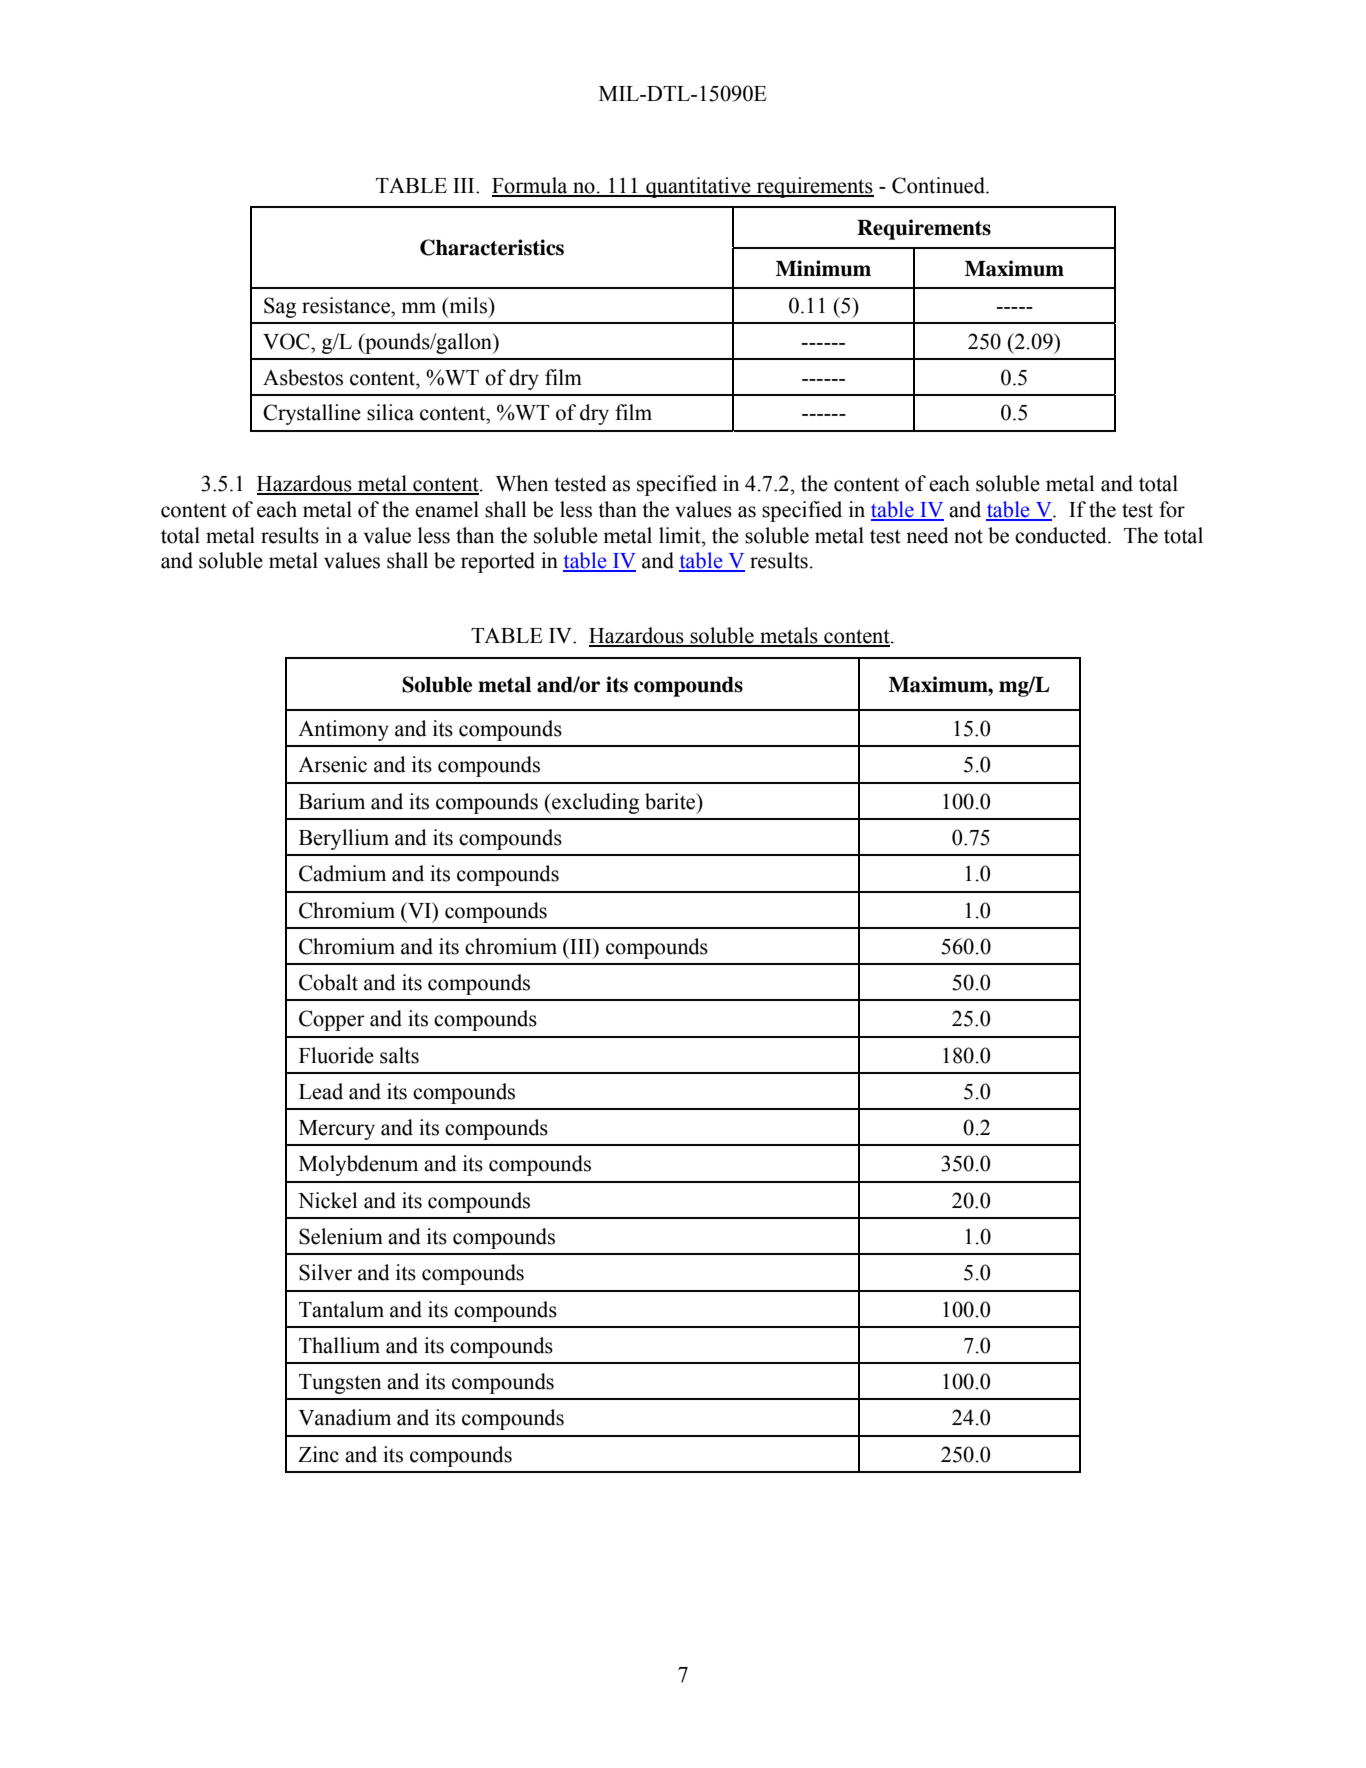  I want to click on not, so click(968, 537).
